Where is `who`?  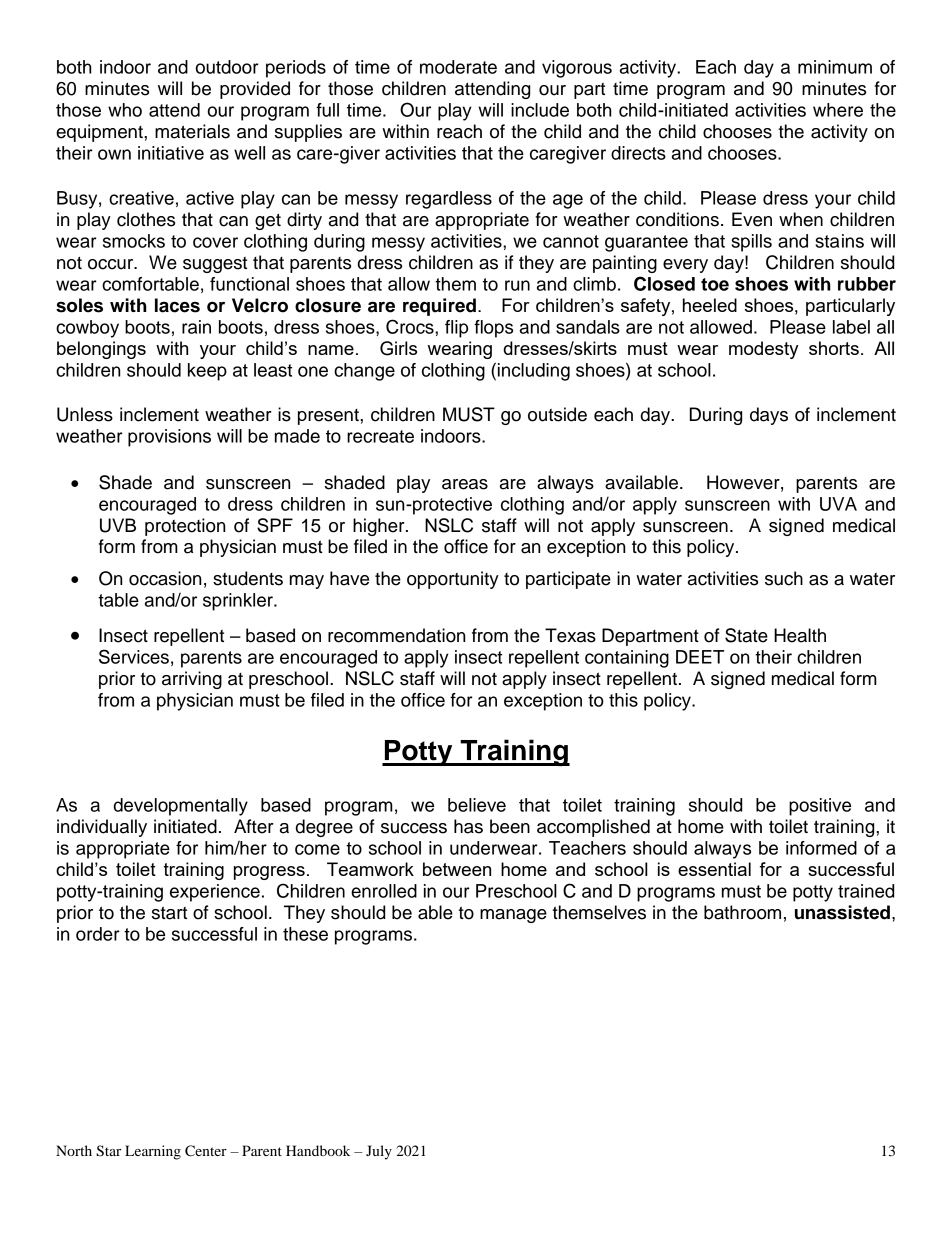
who is located at coordinates (125, 110).
